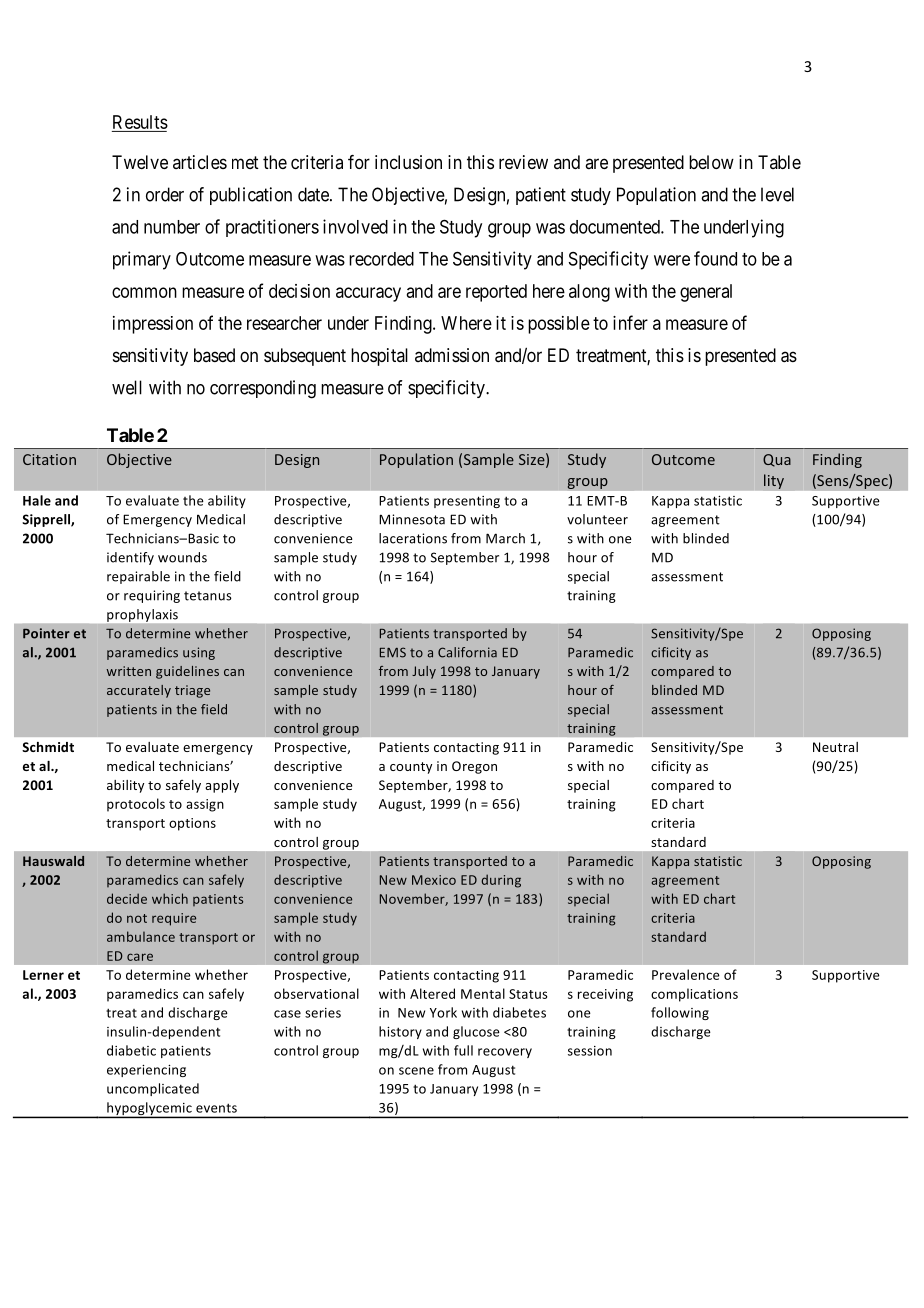 This document has height=1308, width=924. I want to click on California, so click(467, 652).
